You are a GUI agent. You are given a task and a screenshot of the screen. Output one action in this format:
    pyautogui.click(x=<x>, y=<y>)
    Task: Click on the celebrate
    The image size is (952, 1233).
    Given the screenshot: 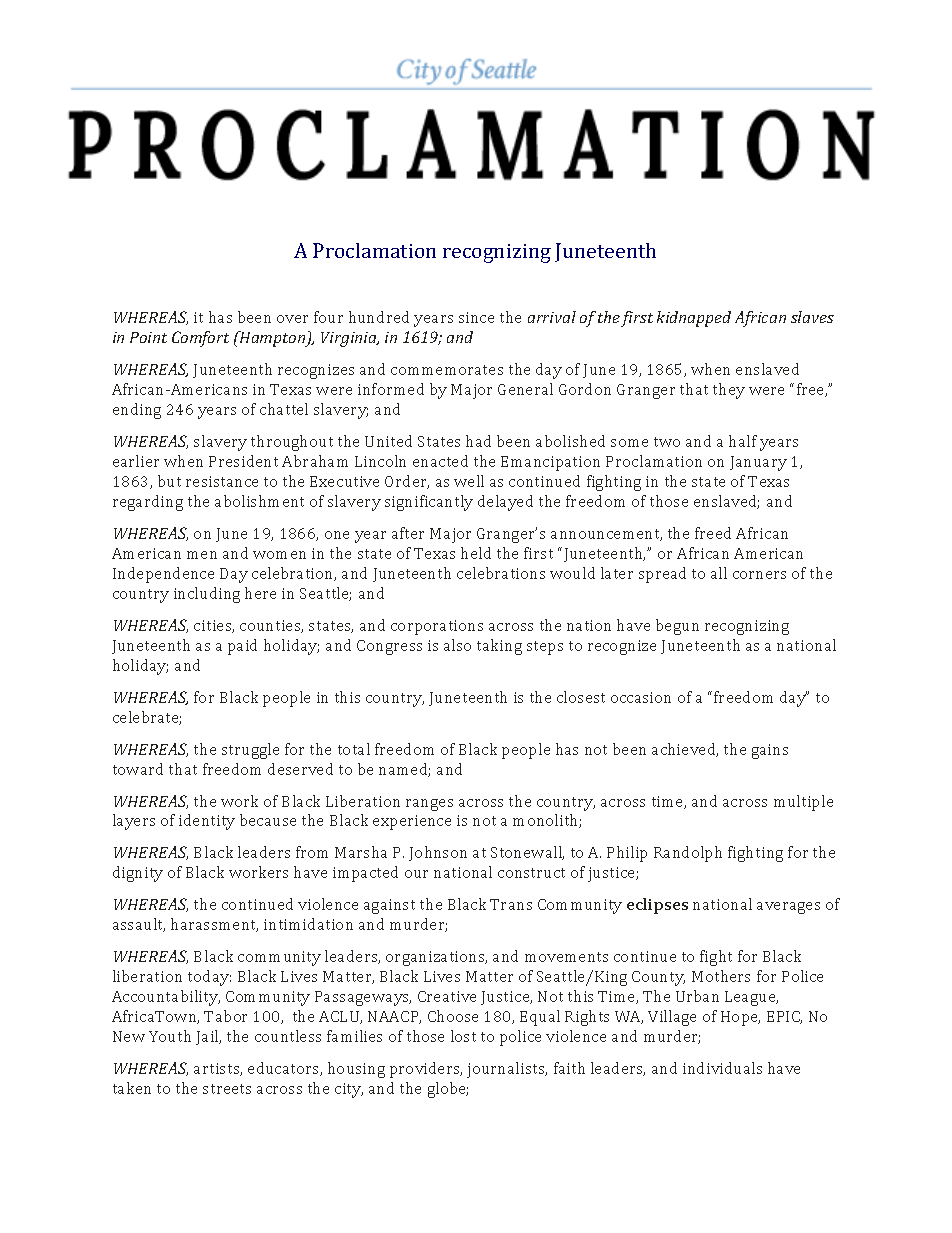 What is the action you would take?
    pyautogui.click(x=147, y=718)
